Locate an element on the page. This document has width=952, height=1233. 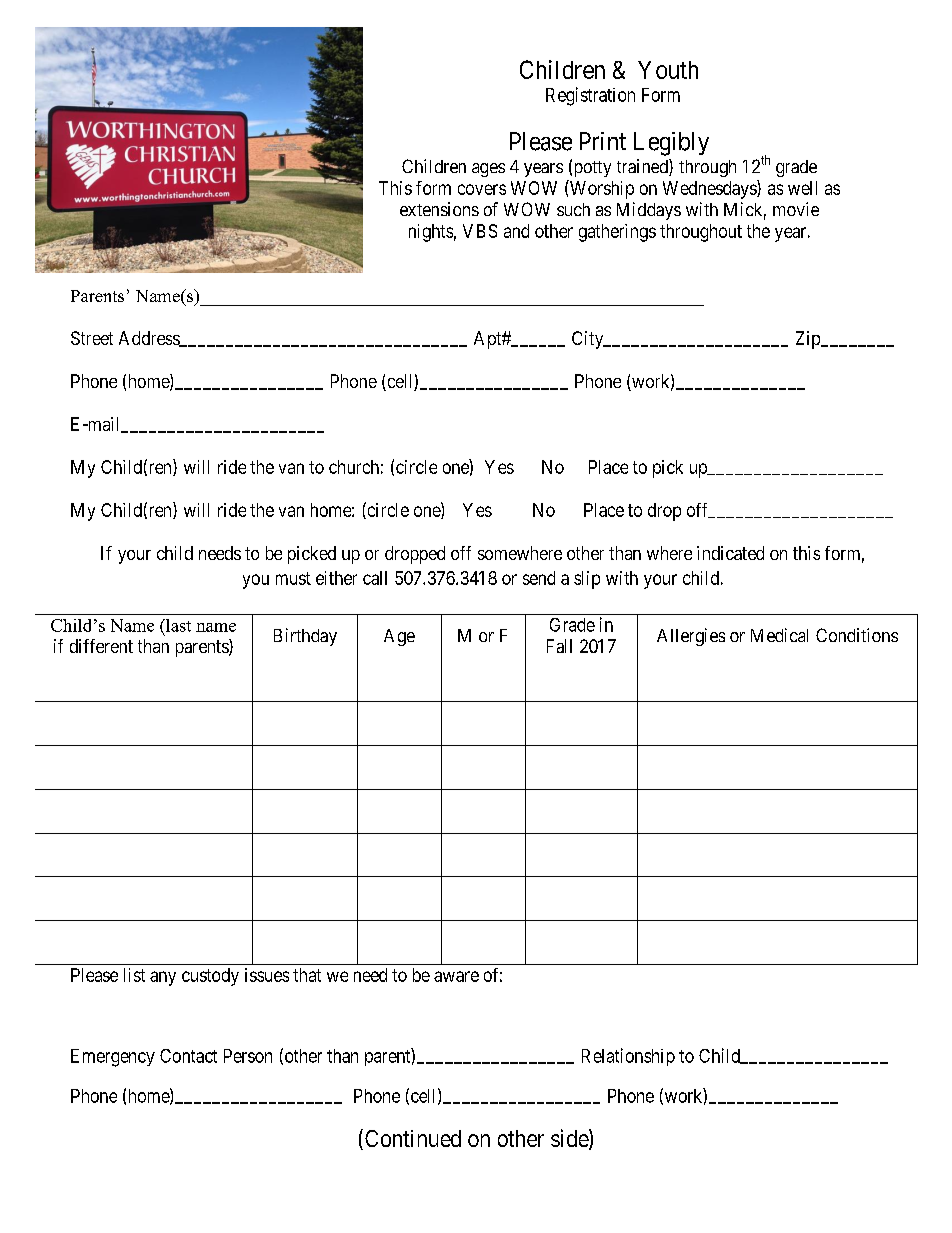
different is located at coordinates (101, 646).
